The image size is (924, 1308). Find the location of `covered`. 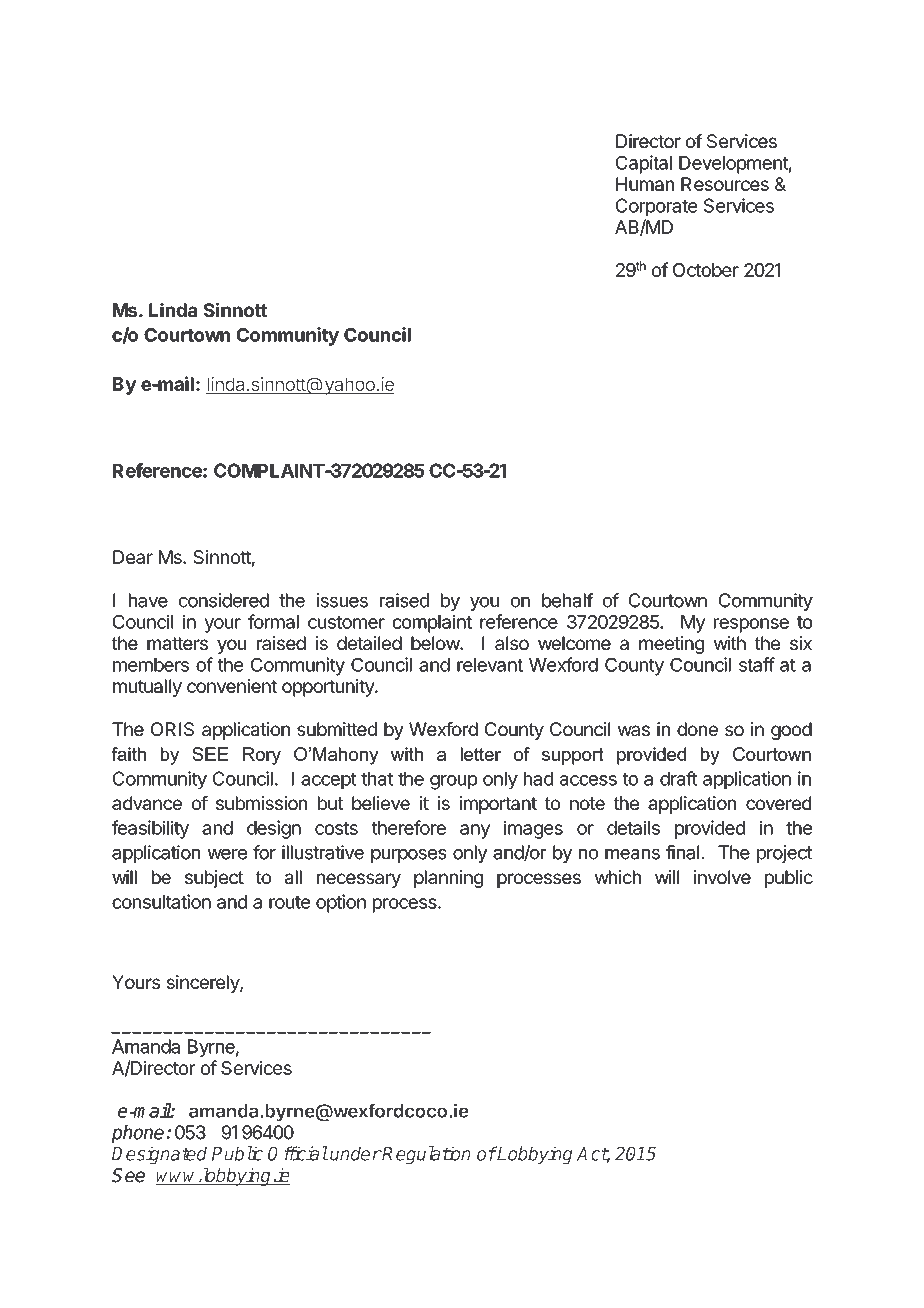

covered is located at coordinates (778, 803).
